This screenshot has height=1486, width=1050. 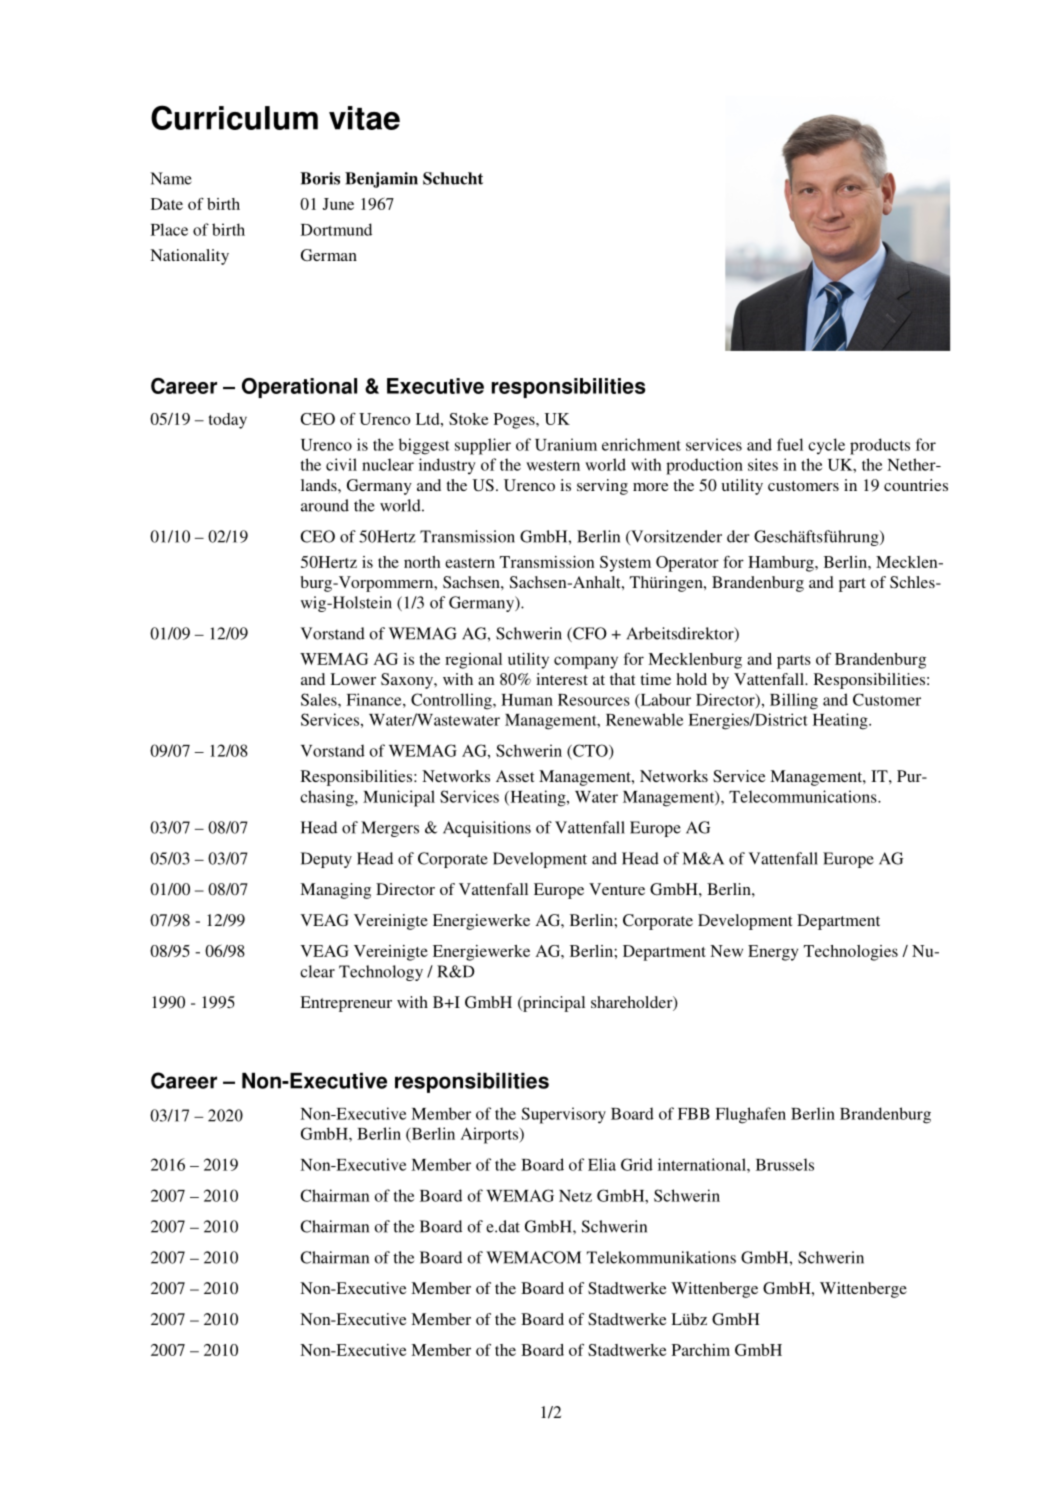 What do you see at coordinates (335, 891) in the screenshot?
I see `Managing` at bounding box center [335, 891].
